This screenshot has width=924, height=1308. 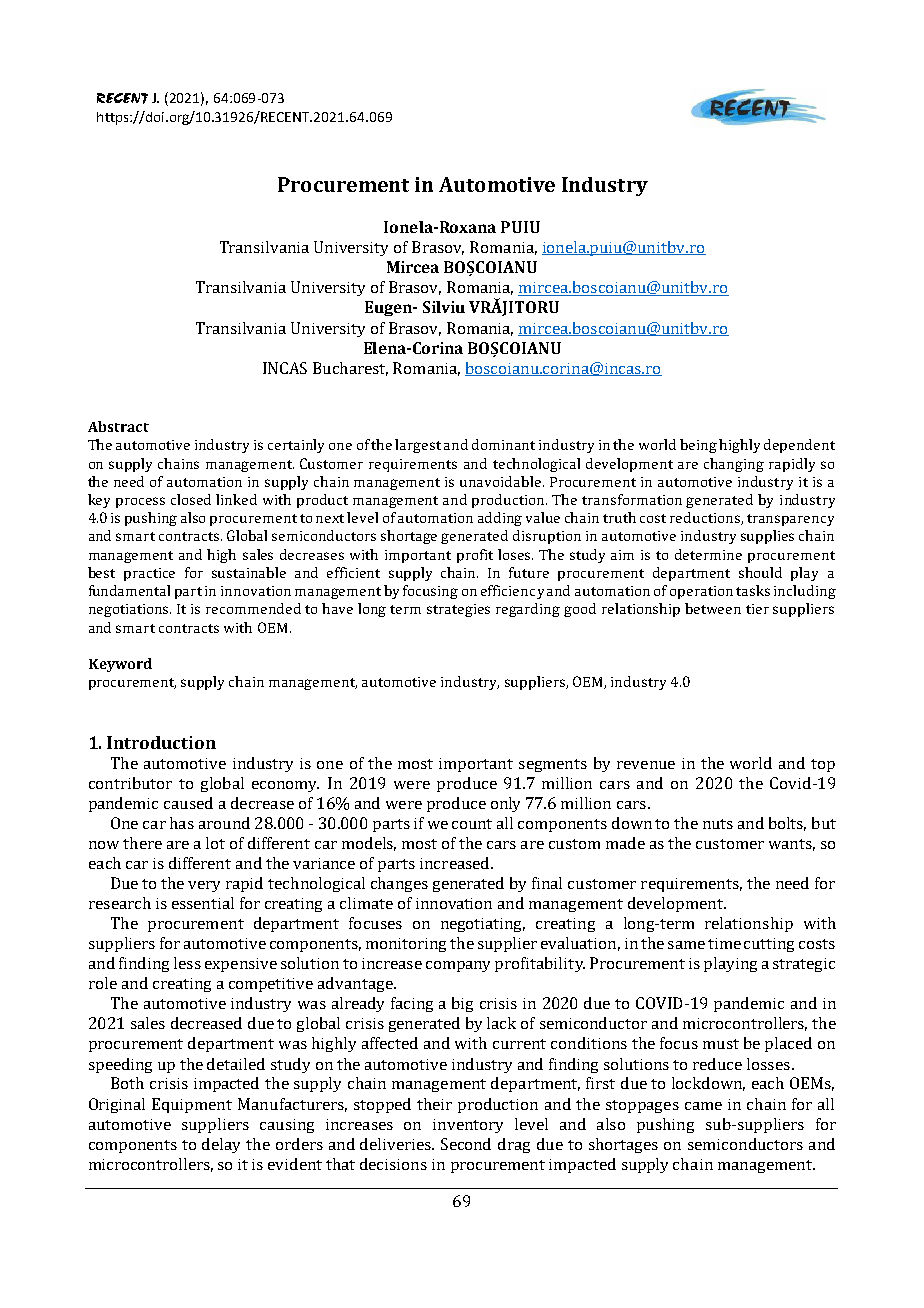 What do you see at coordinates (161, 742) in the screenshot?
I see `Introduction` at bounding box center [161, 742].
